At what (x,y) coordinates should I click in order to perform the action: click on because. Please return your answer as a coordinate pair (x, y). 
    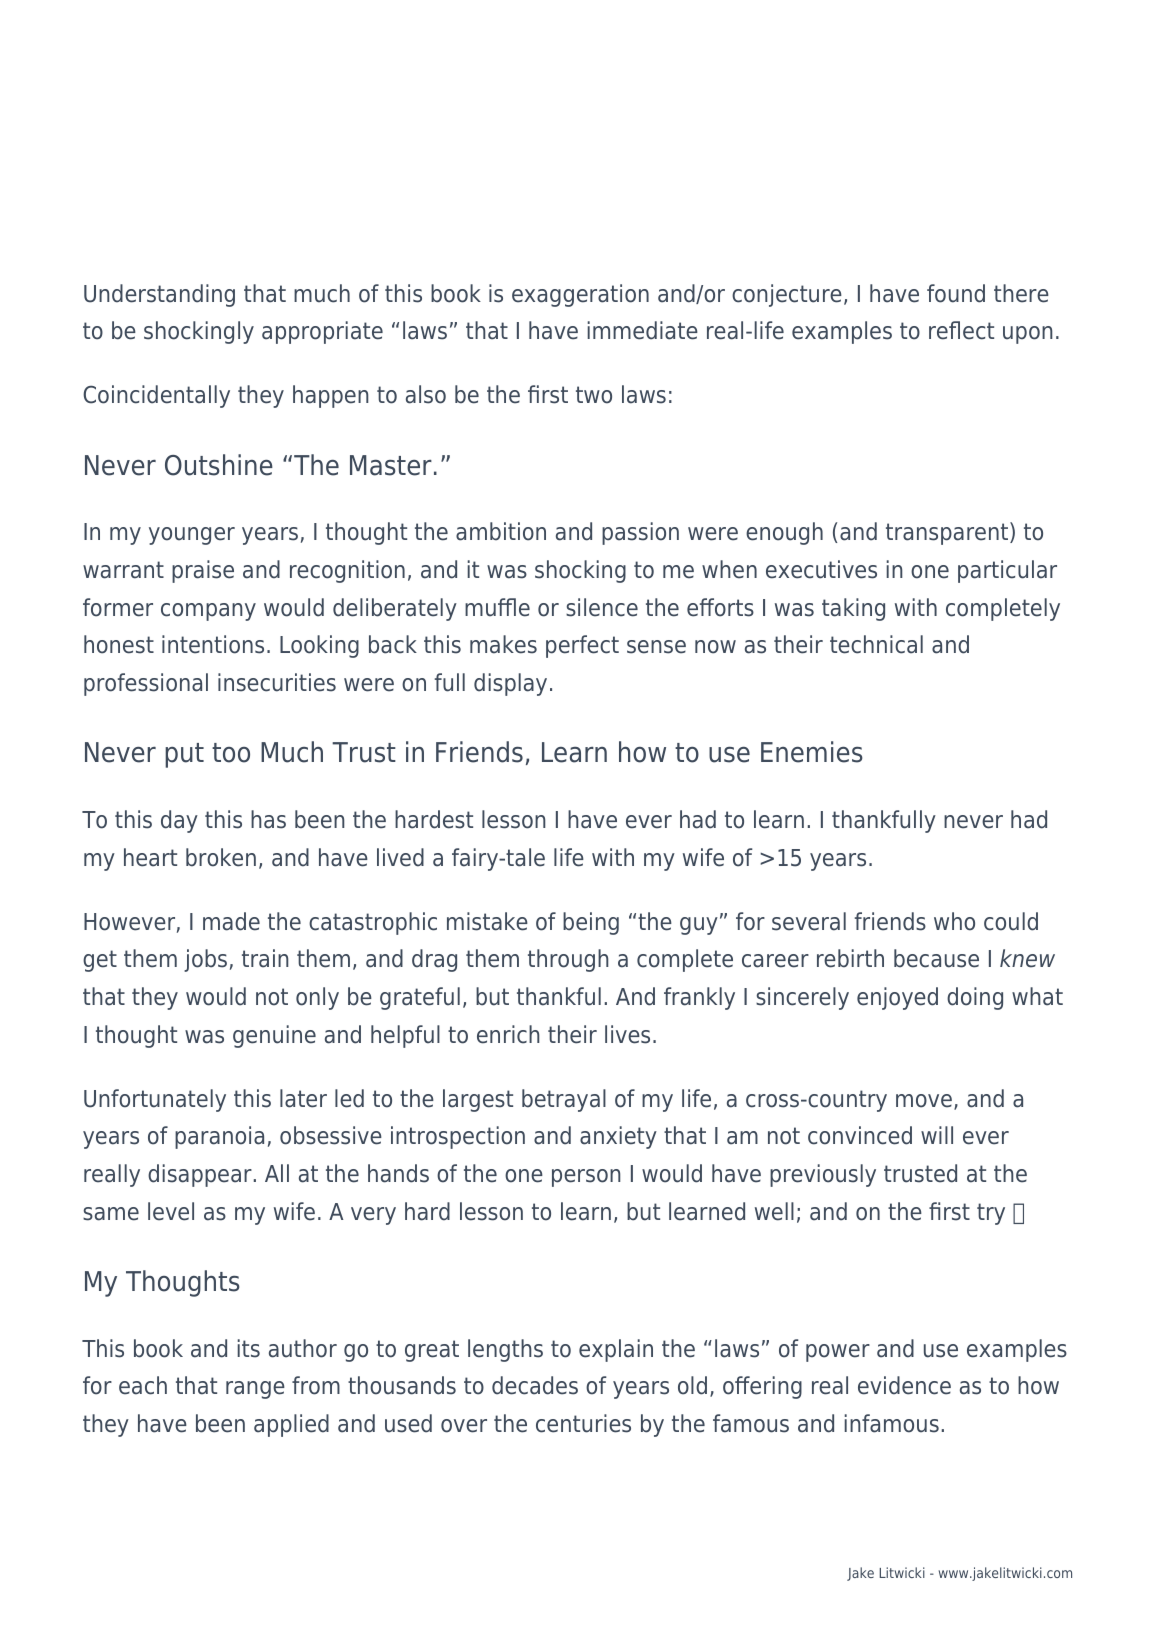
    Looking at the image, I should click on (936, 958).
